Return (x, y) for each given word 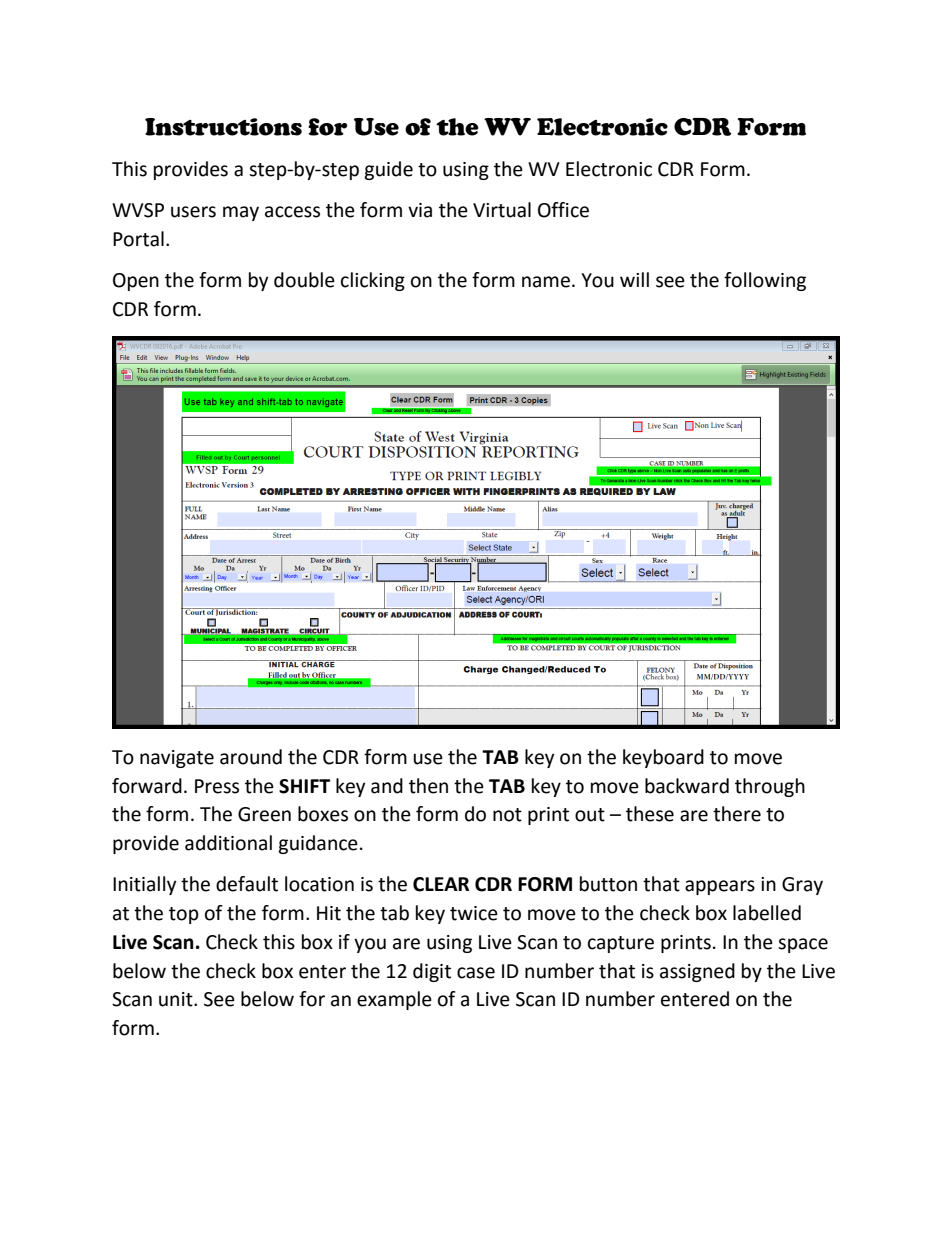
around (251, 757)
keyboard (663, 758)
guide (388, 170)
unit (177, 999)
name (546, 282)
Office (563, 210)
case (476, 973)
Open (136, 282)
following (765, 281)
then (428, 786)
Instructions (223, 127)
